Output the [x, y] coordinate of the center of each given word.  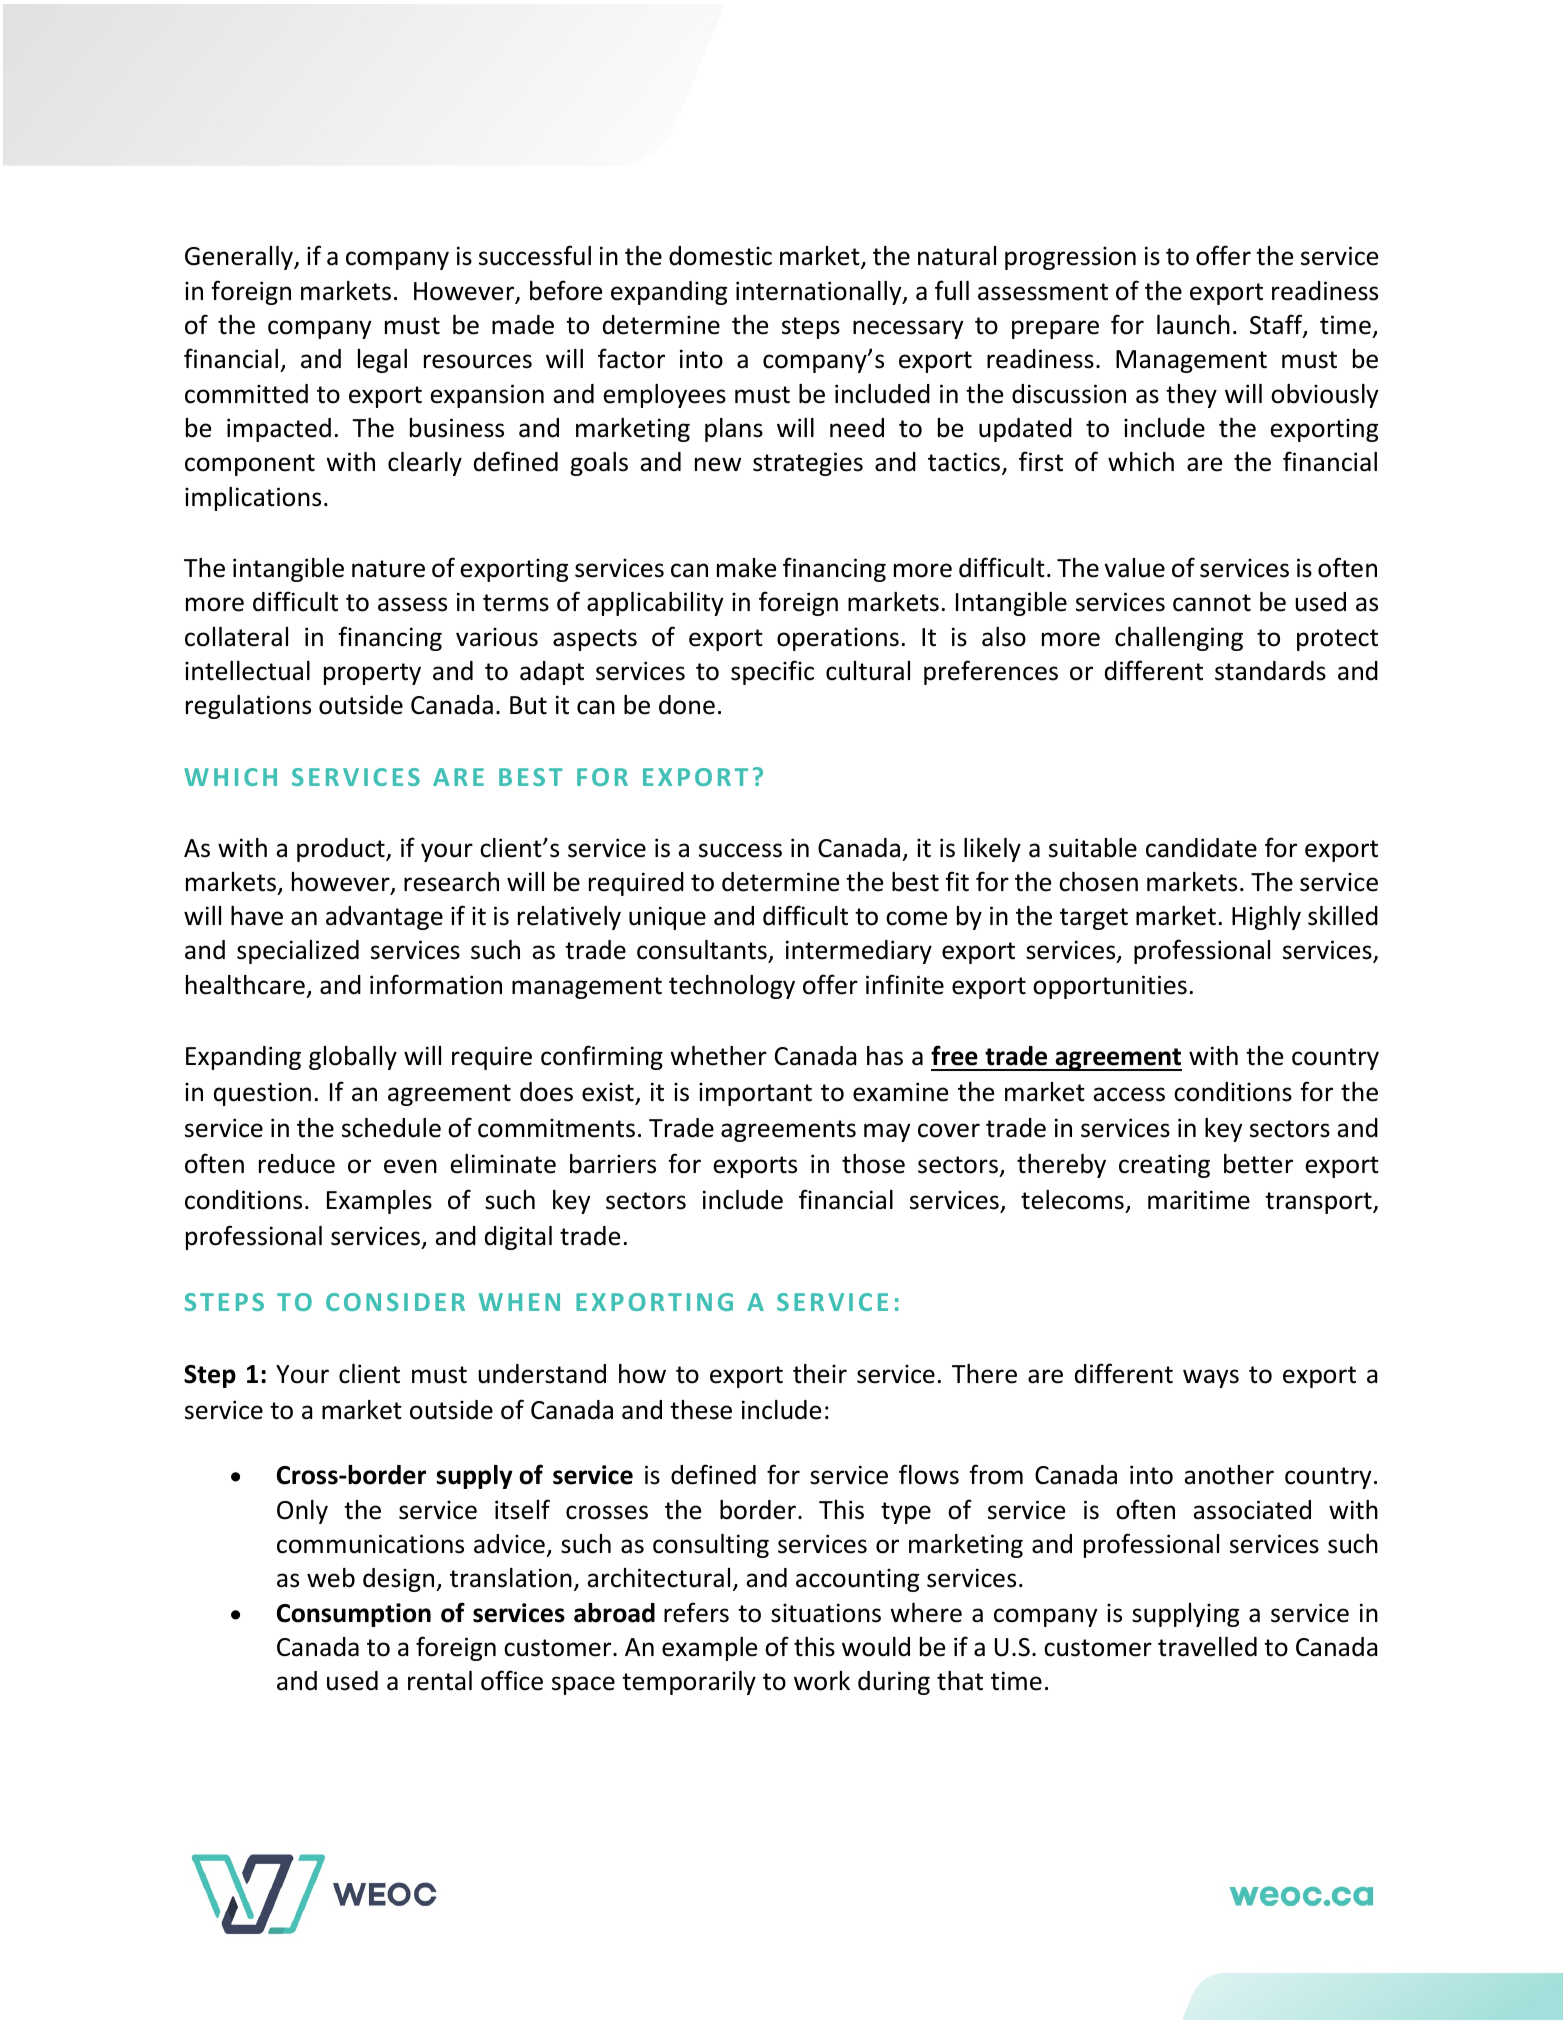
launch [1193, 325]
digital [518, 1238]
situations [826, 1613]
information [436, 984]
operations [838, 639]
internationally [820, 293]
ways [1211, 1378]
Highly [1266, 918]
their [820, 1374]
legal [382, 361]
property [372, 674]
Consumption [354, 1615]
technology [732, 987]
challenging [1179, 639]
